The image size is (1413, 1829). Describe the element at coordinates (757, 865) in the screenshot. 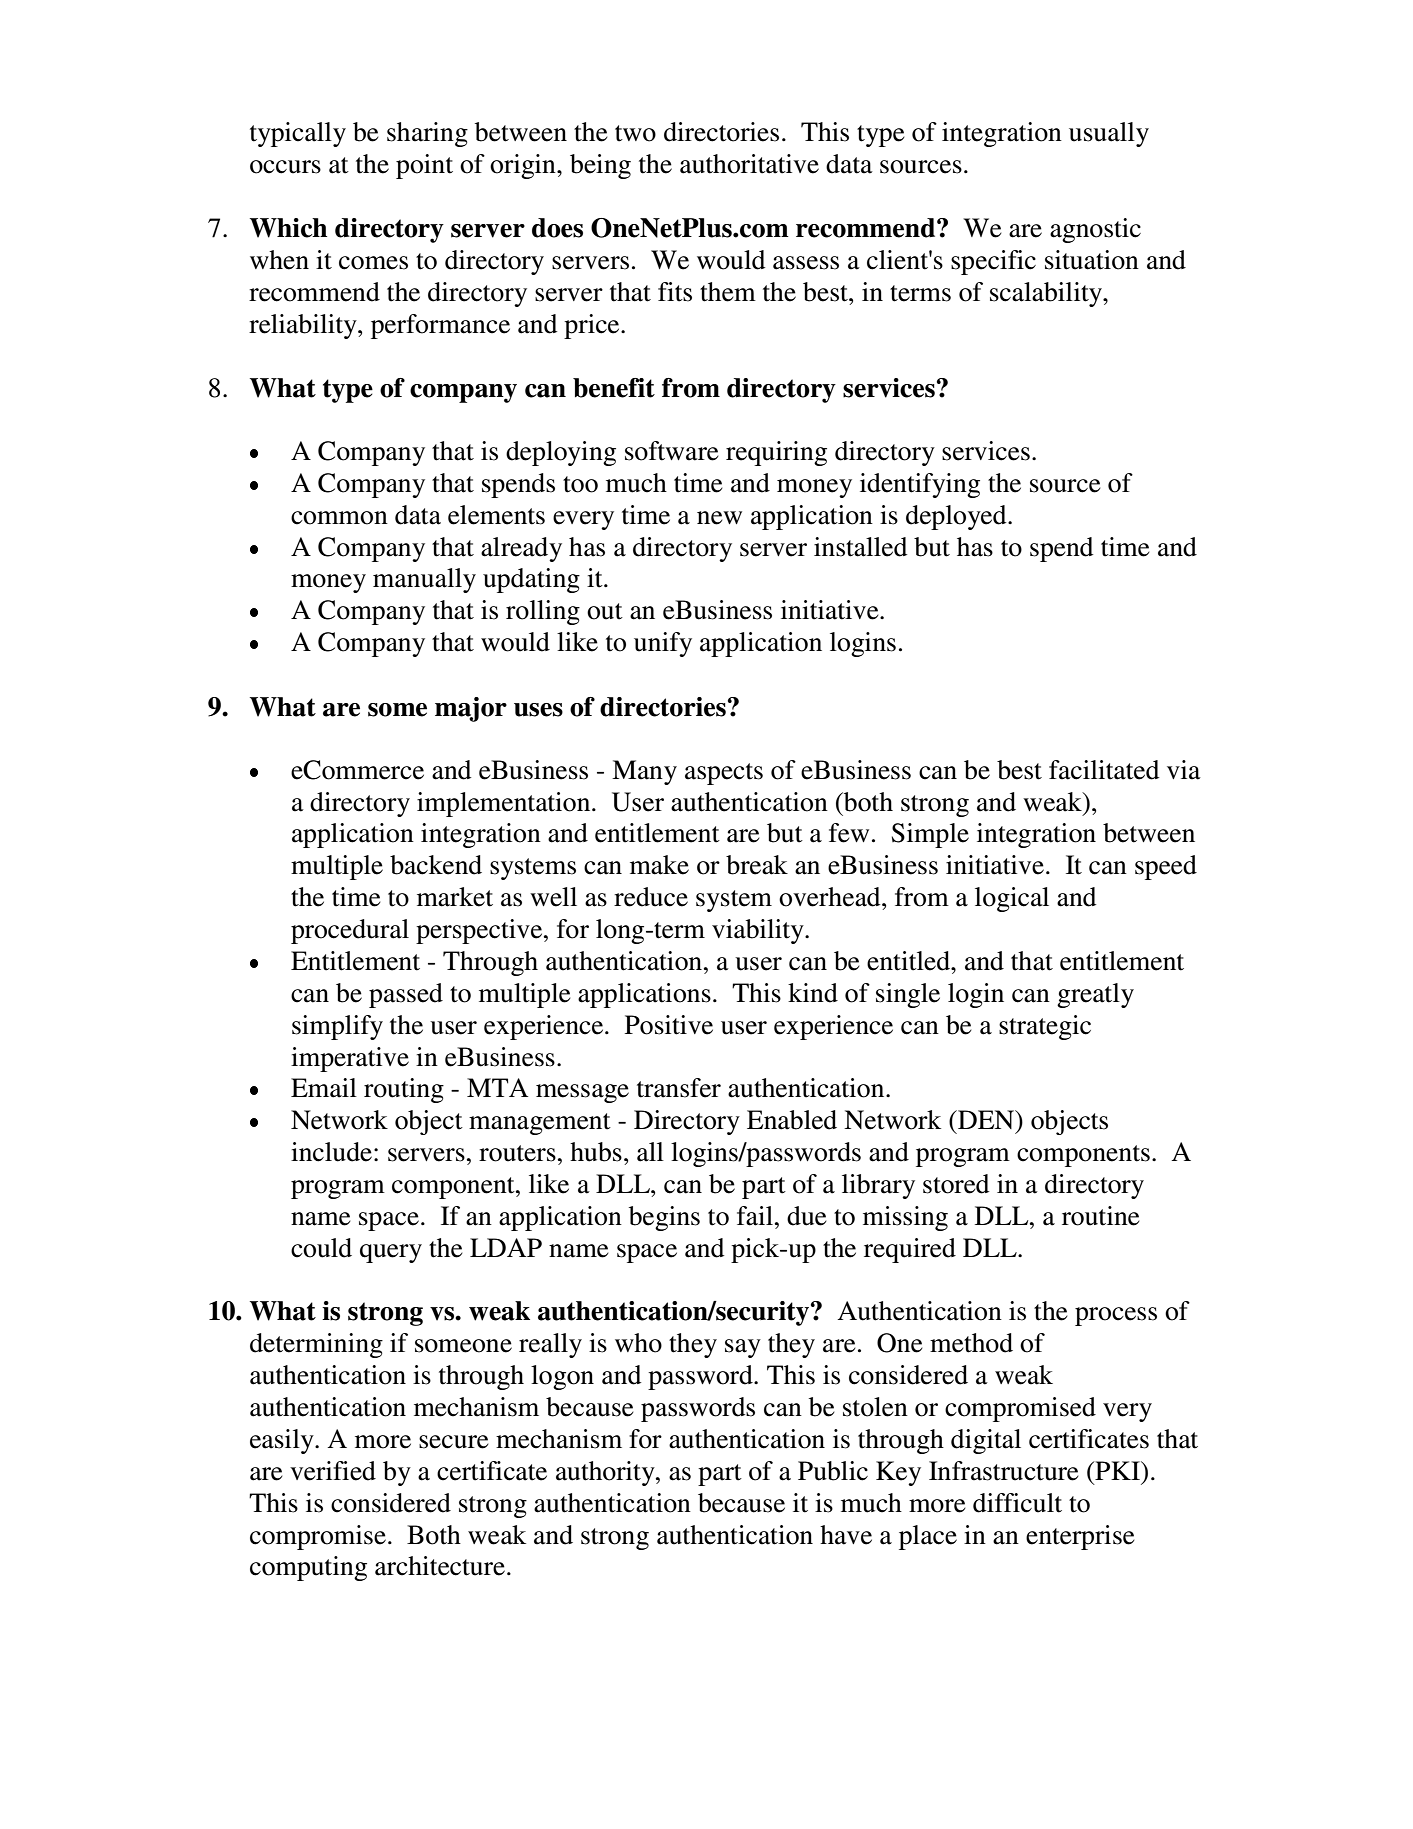

I see `break` at that location.
